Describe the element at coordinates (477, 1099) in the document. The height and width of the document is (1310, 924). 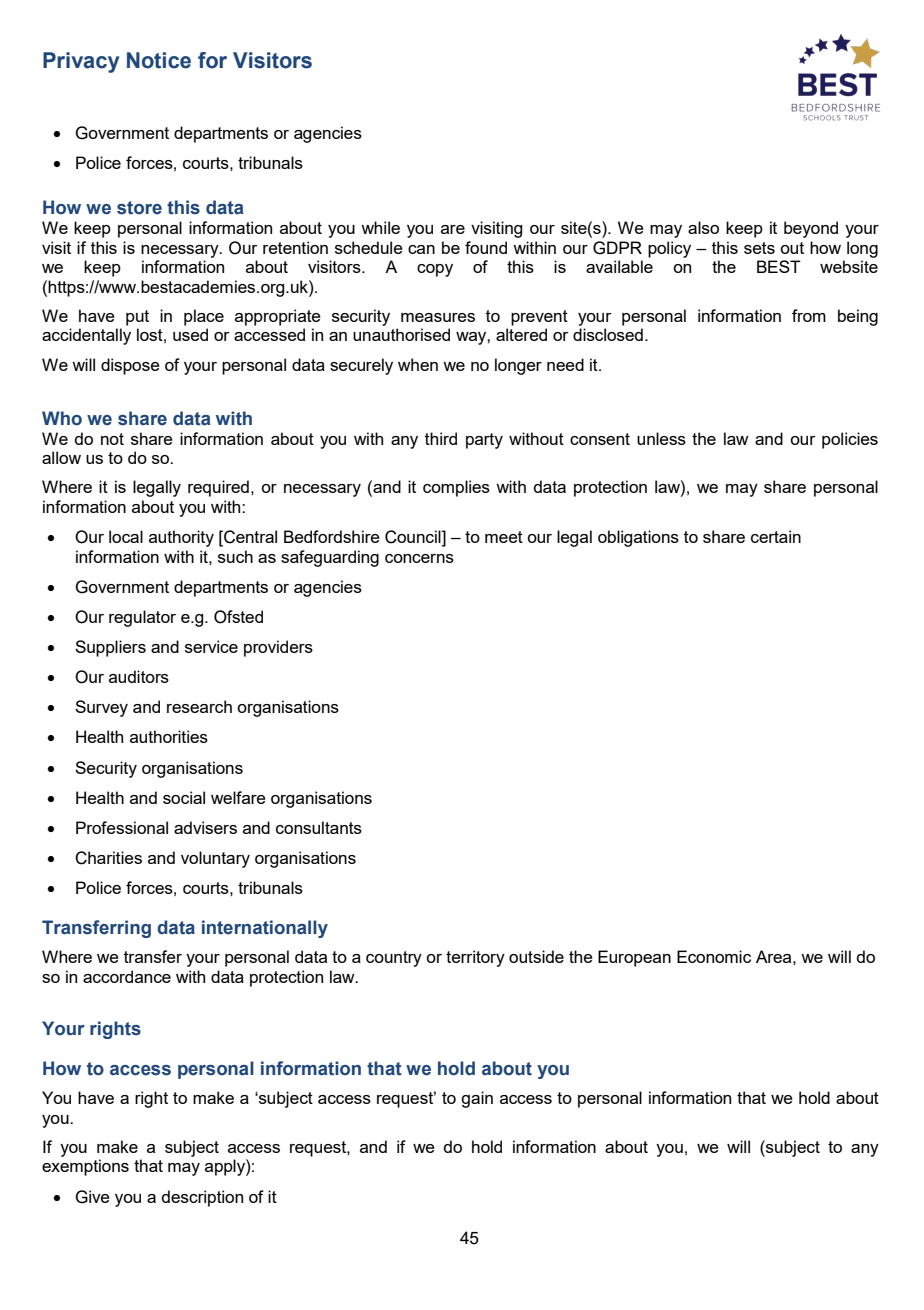
I see `gain` at that location.
